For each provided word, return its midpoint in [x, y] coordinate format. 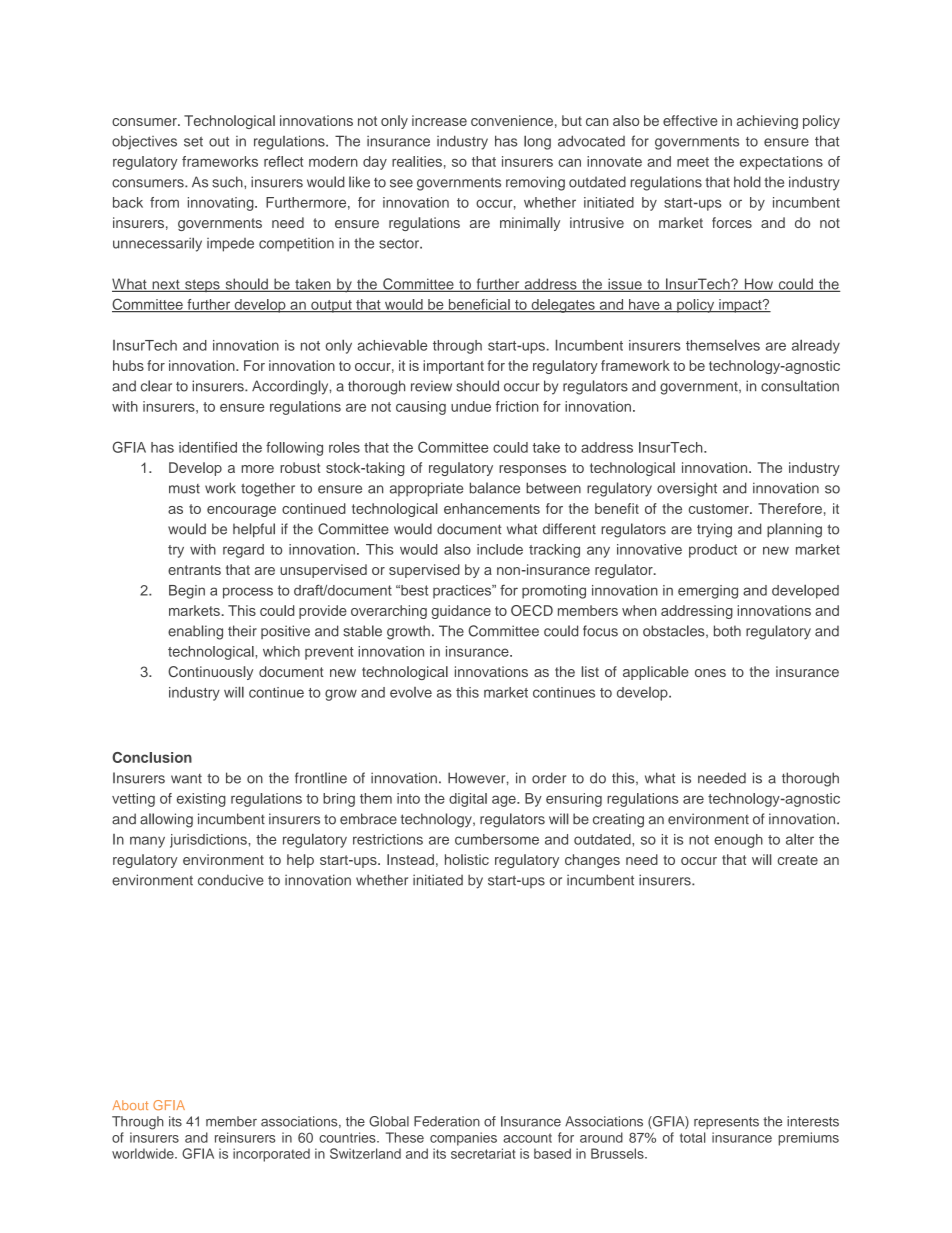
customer [720, 509]
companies [463, 1139]
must [184, 489]
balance [495, 488]
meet [693, 162]
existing [201, 800]
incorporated [271, 1155]
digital [468, 800]
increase [439, 120]
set [193, 142]
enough [738, 841]
